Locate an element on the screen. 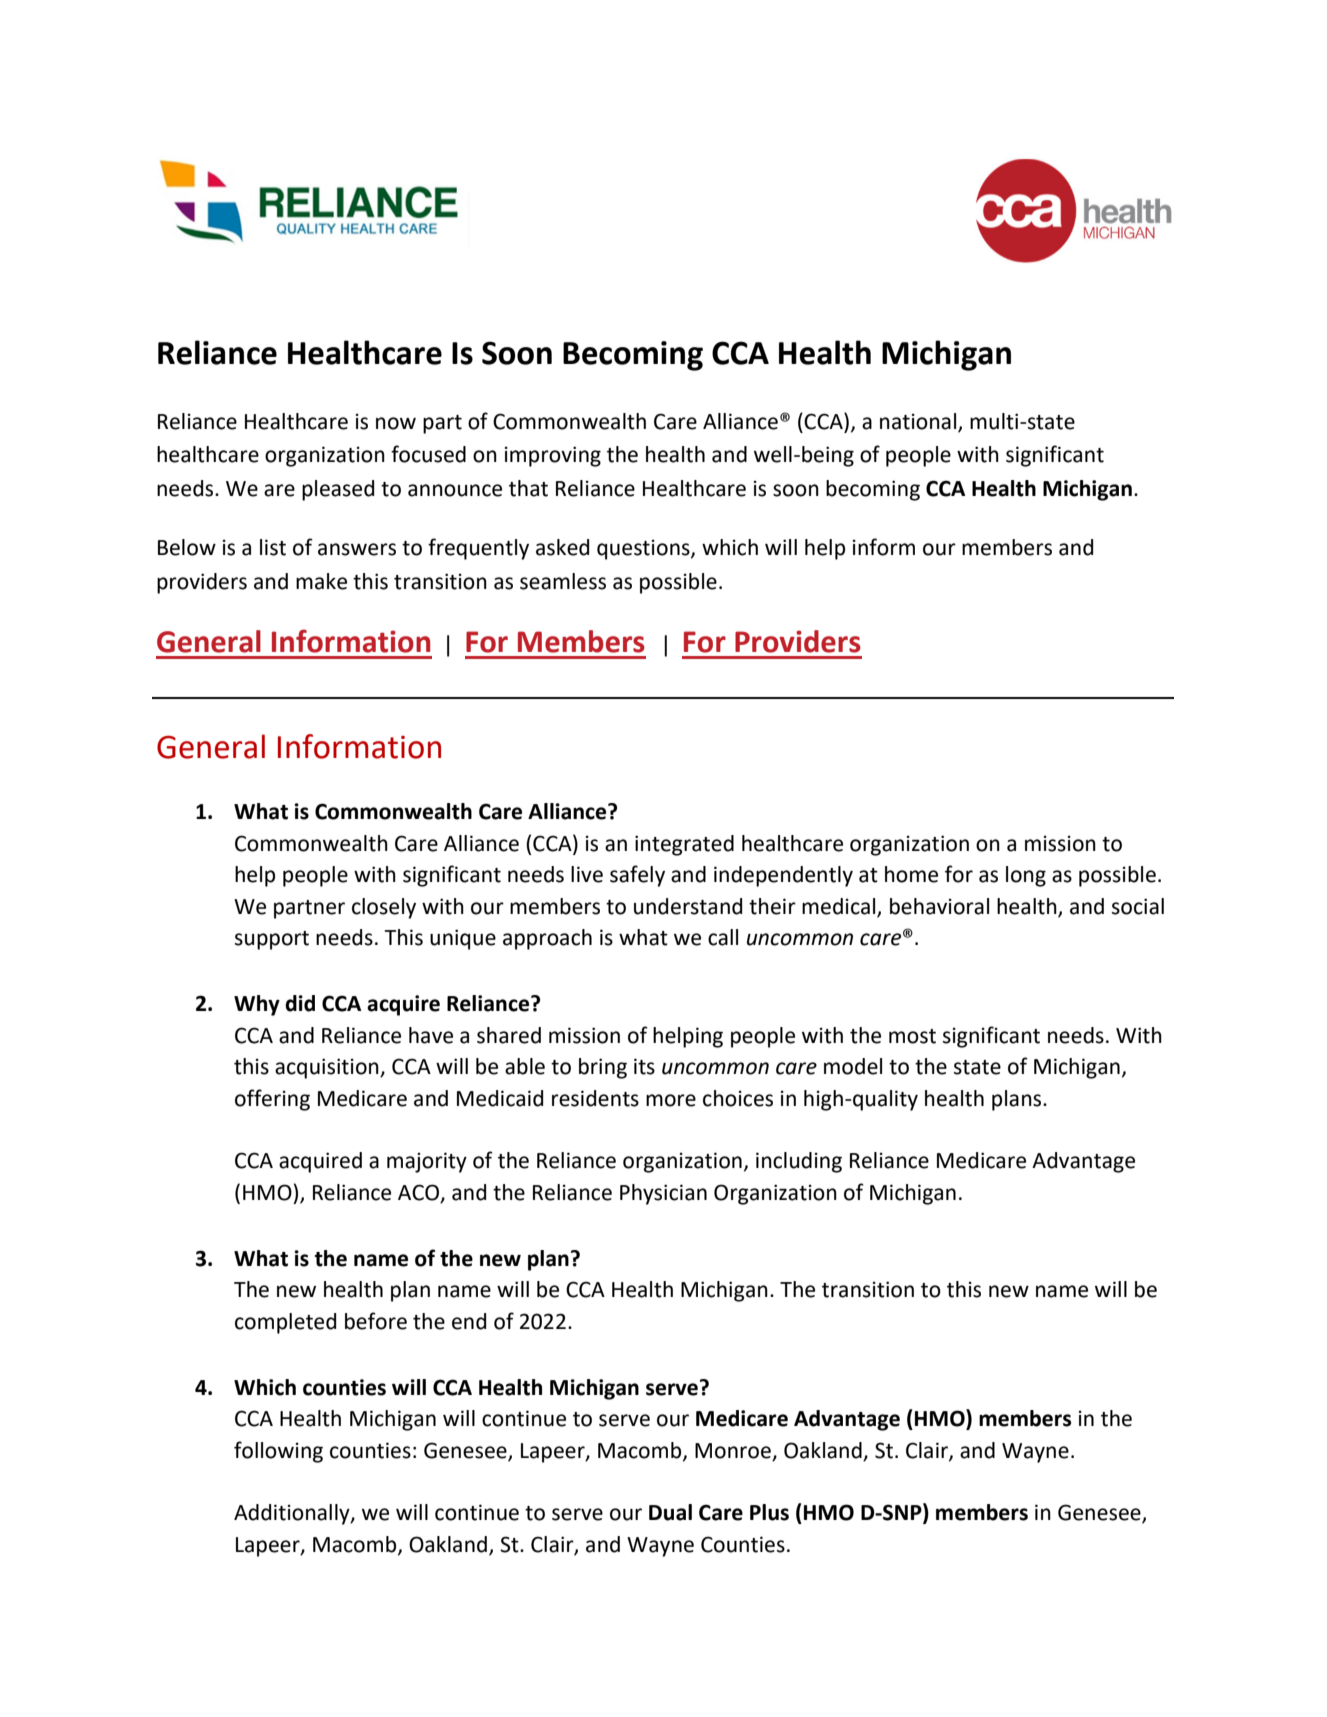 The height and width of the screenshot is (1717, 1327). integrated is located at coordinates (684, 845).
